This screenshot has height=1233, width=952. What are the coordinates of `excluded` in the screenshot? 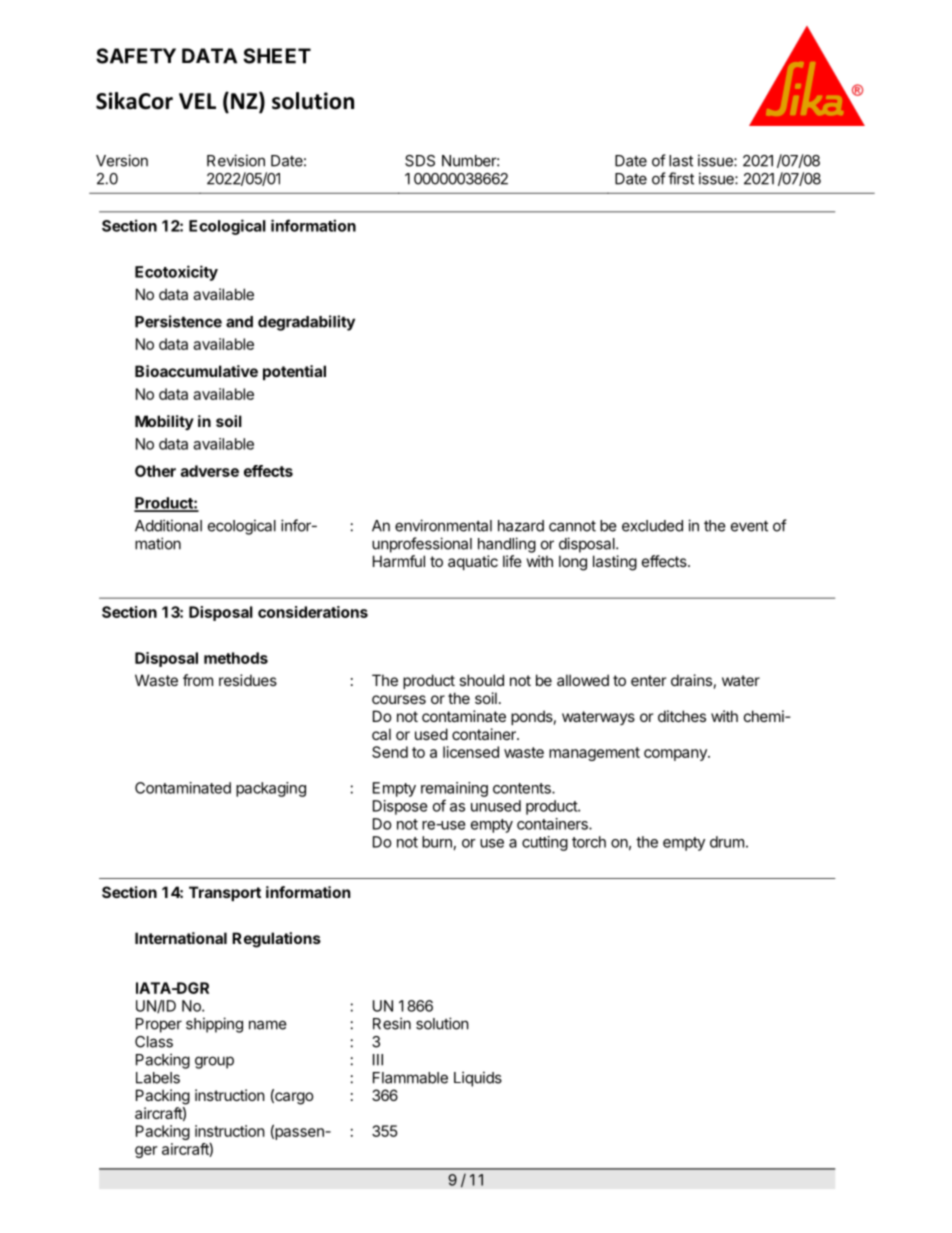 It's located at (652, 526).
